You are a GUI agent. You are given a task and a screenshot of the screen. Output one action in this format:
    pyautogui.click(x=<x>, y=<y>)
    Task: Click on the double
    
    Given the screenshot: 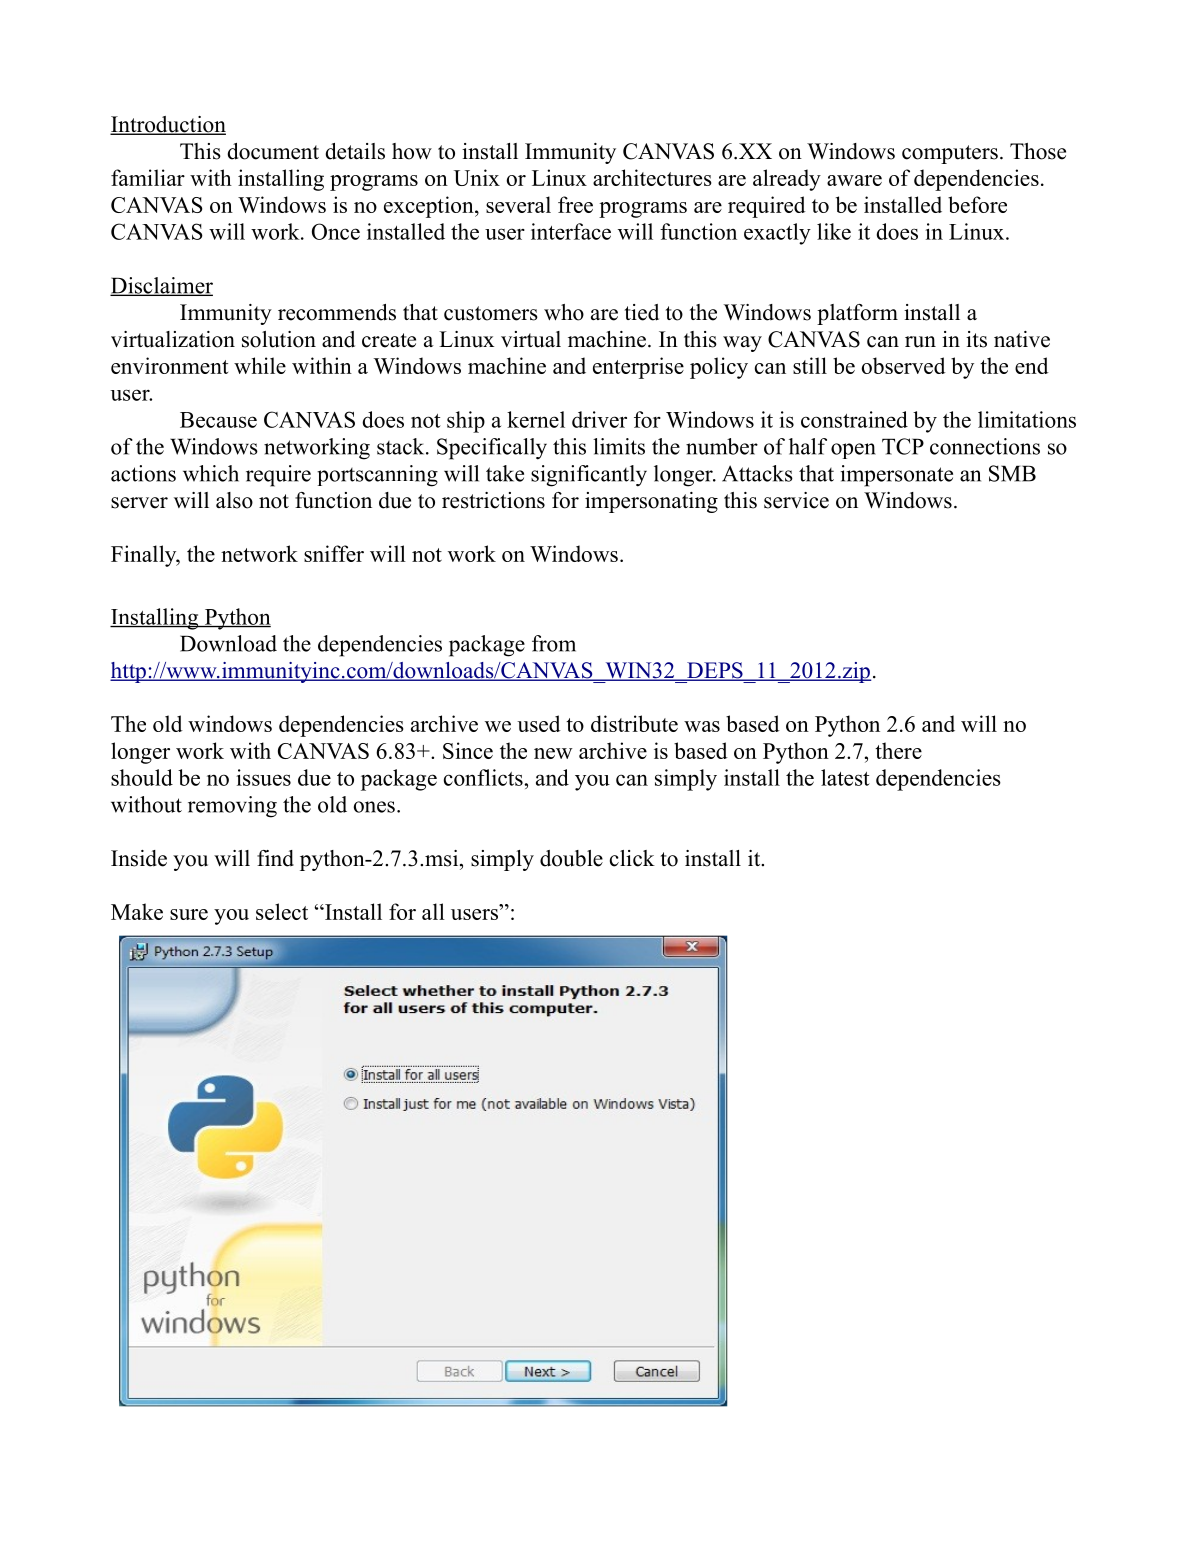 What is the action you would take?
    pyautogui.click(x=571, y=858)
